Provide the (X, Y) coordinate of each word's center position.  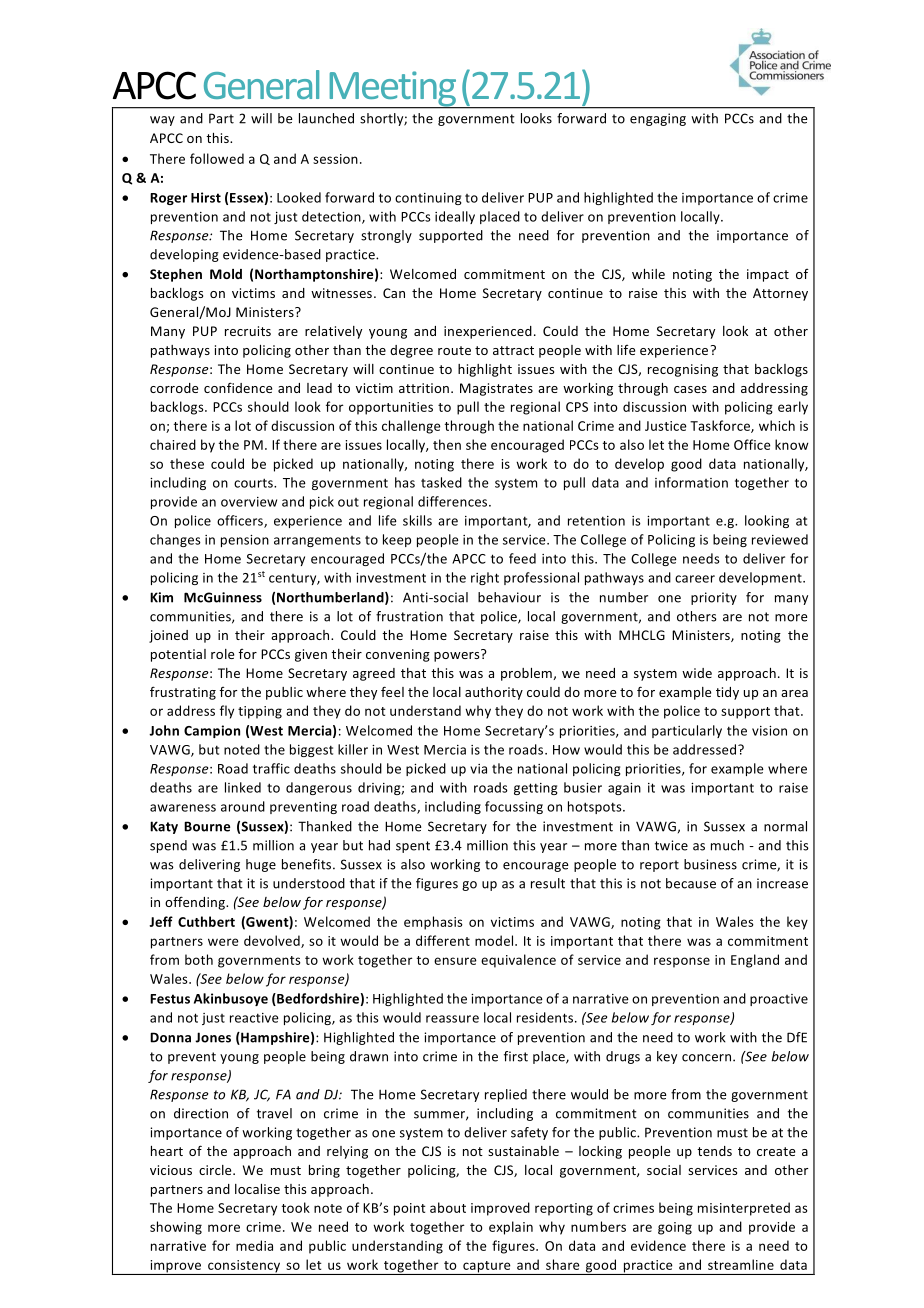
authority (494, 693)
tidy (727, 693)
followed (217, 158)
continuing (428, 199)
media (254, 1245)
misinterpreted (744, 1209)
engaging (658, 119)
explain (511, 1228)
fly (227, 712)
